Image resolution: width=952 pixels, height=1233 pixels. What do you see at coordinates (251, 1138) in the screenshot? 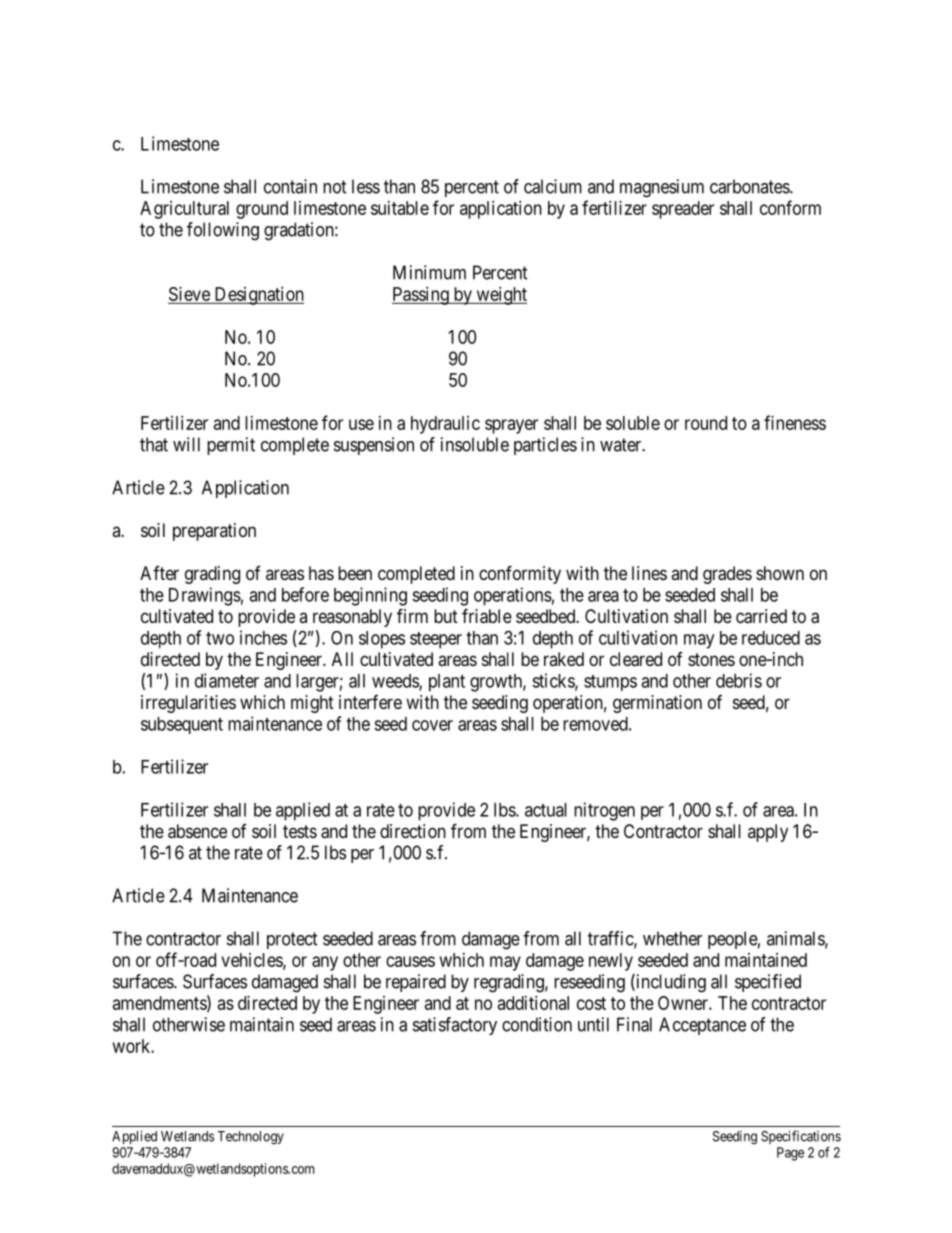
I see `Technology` at bounding box center [251, 1138].
